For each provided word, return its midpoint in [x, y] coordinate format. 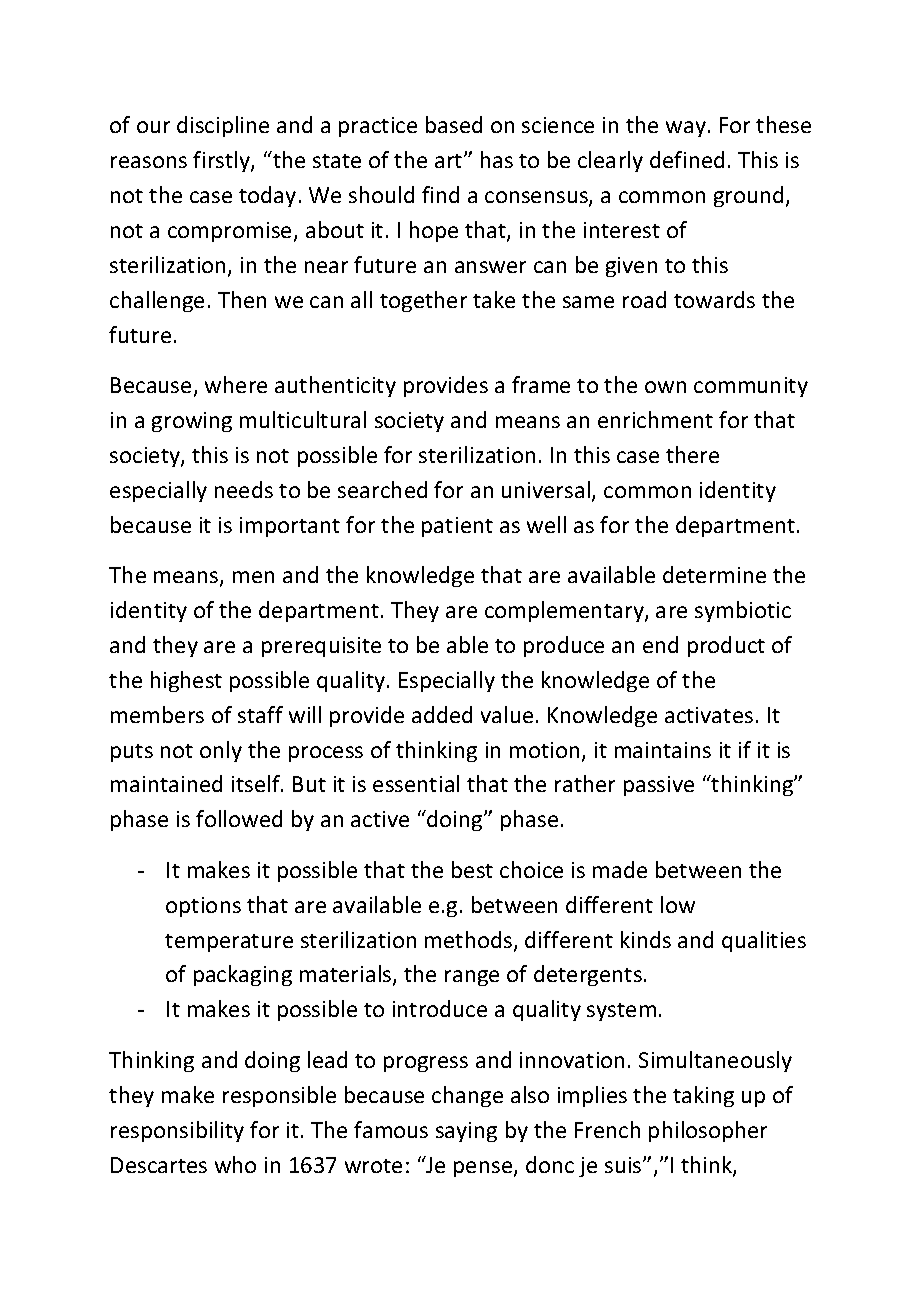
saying [466, 1132]
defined [687, 159]
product [726, 646]
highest [186, 681]
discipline [223, 126]
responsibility [177, 1131]
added [442, 714]
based [454, 124]
